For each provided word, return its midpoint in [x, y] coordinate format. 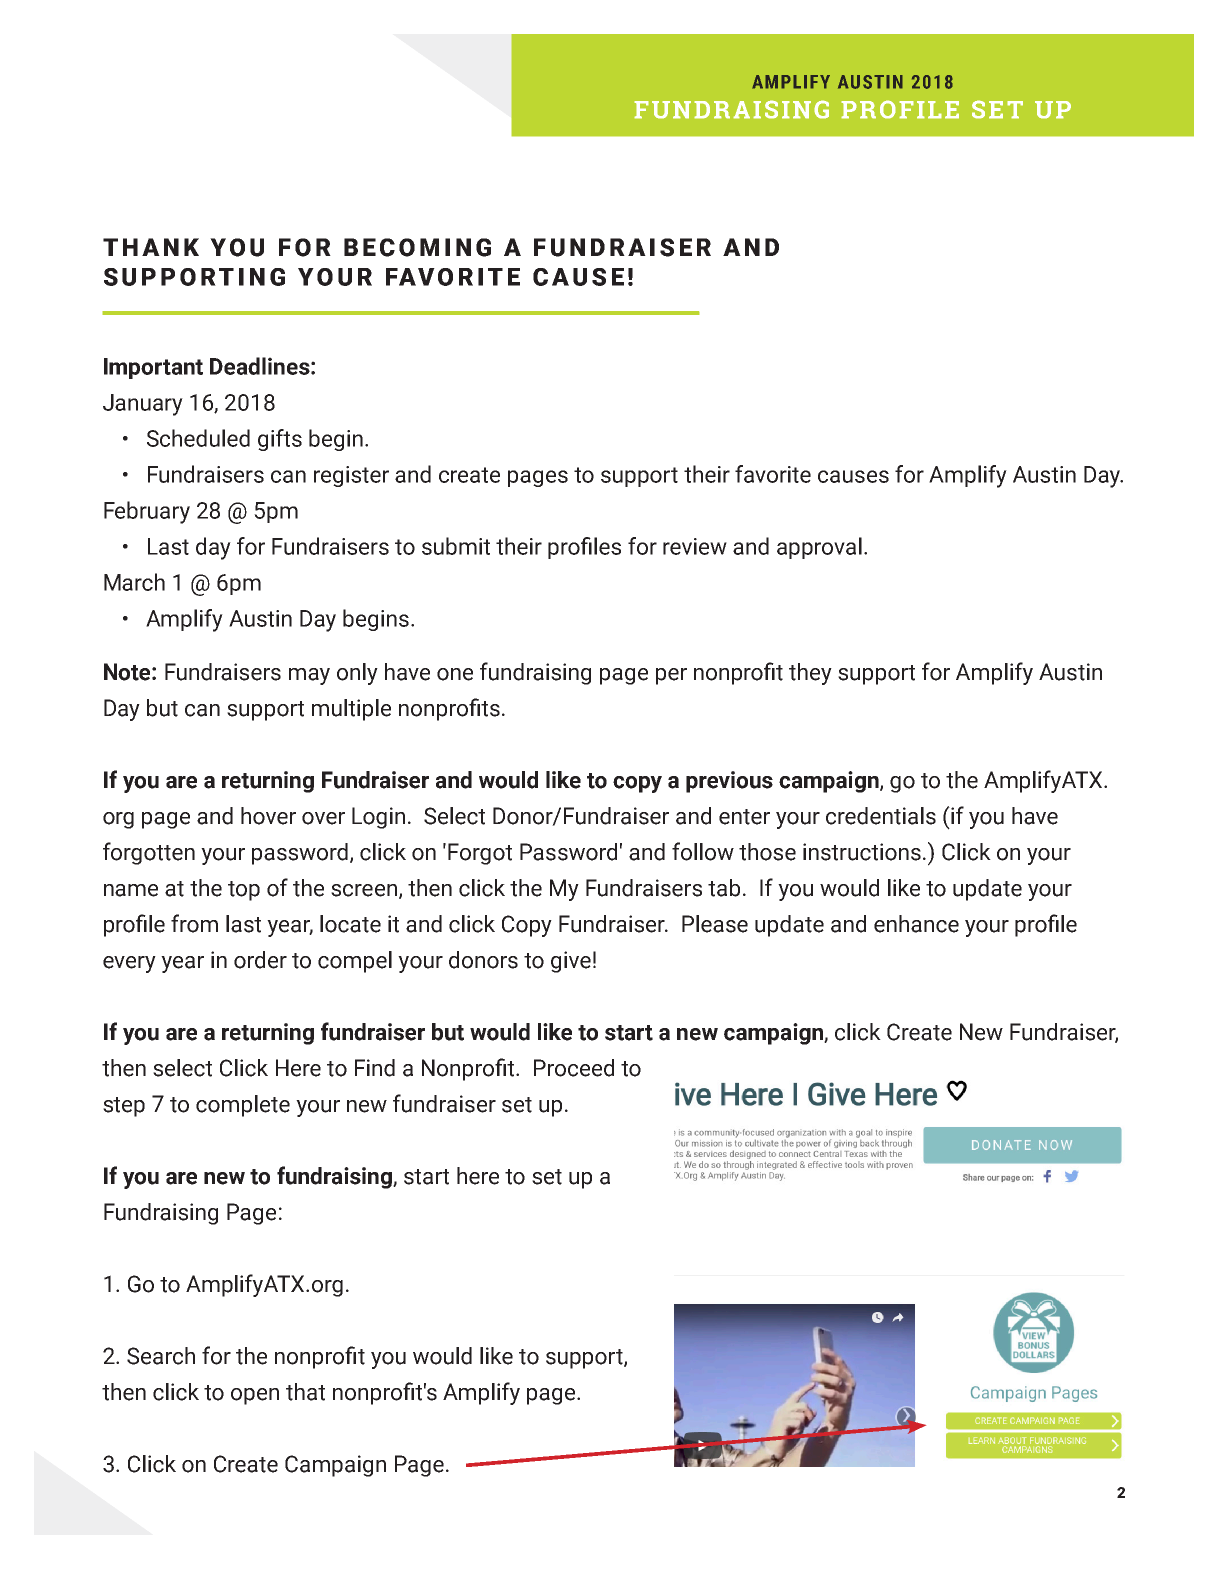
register [351, 476]
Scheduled [198, 438]
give [571, 962]
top [244, 891]
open [255, 1396]
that [305, 1392]
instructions [862, 852]
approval [819, 548]
